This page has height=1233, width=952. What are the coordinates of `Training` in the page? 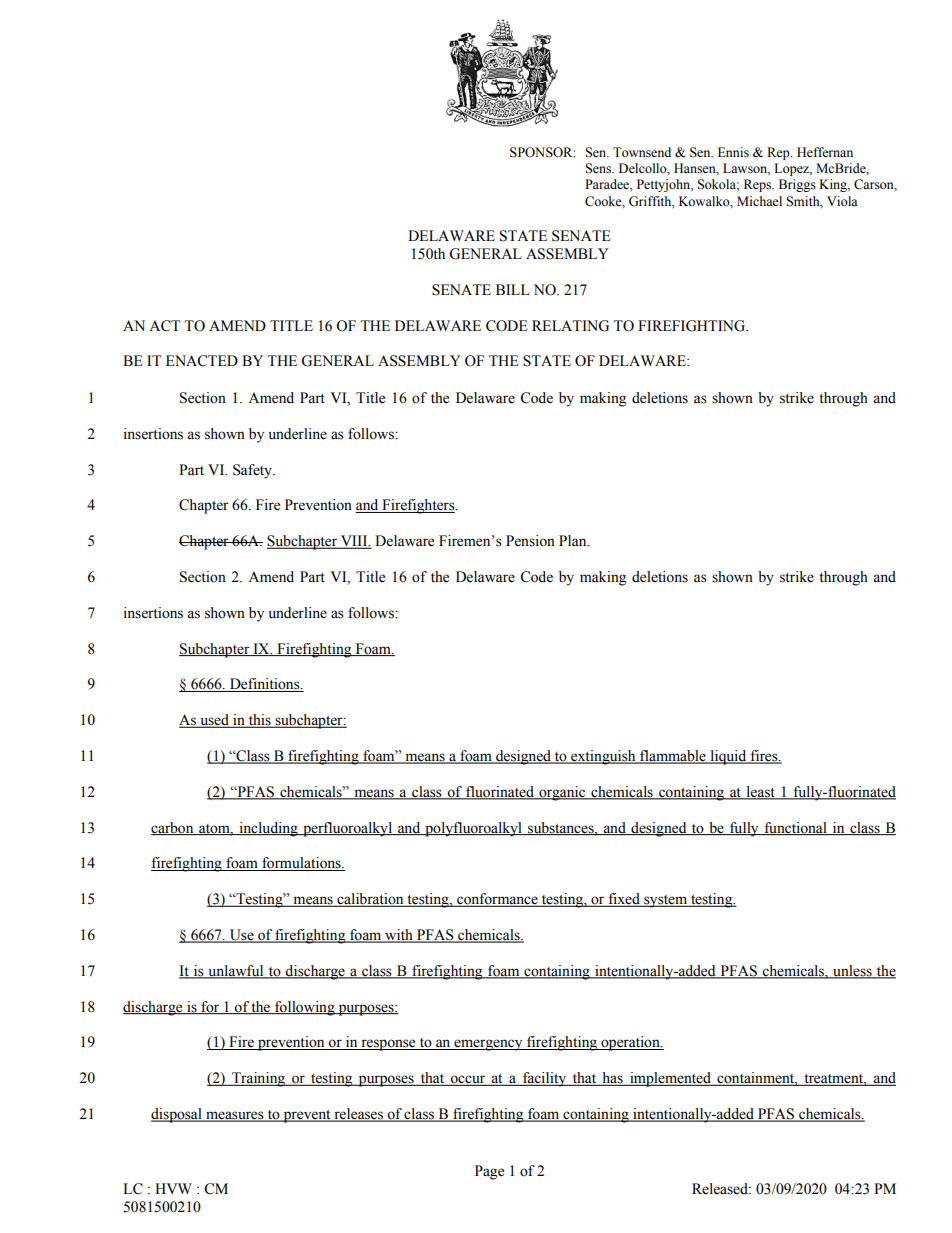 It's located at (258, 1079).
